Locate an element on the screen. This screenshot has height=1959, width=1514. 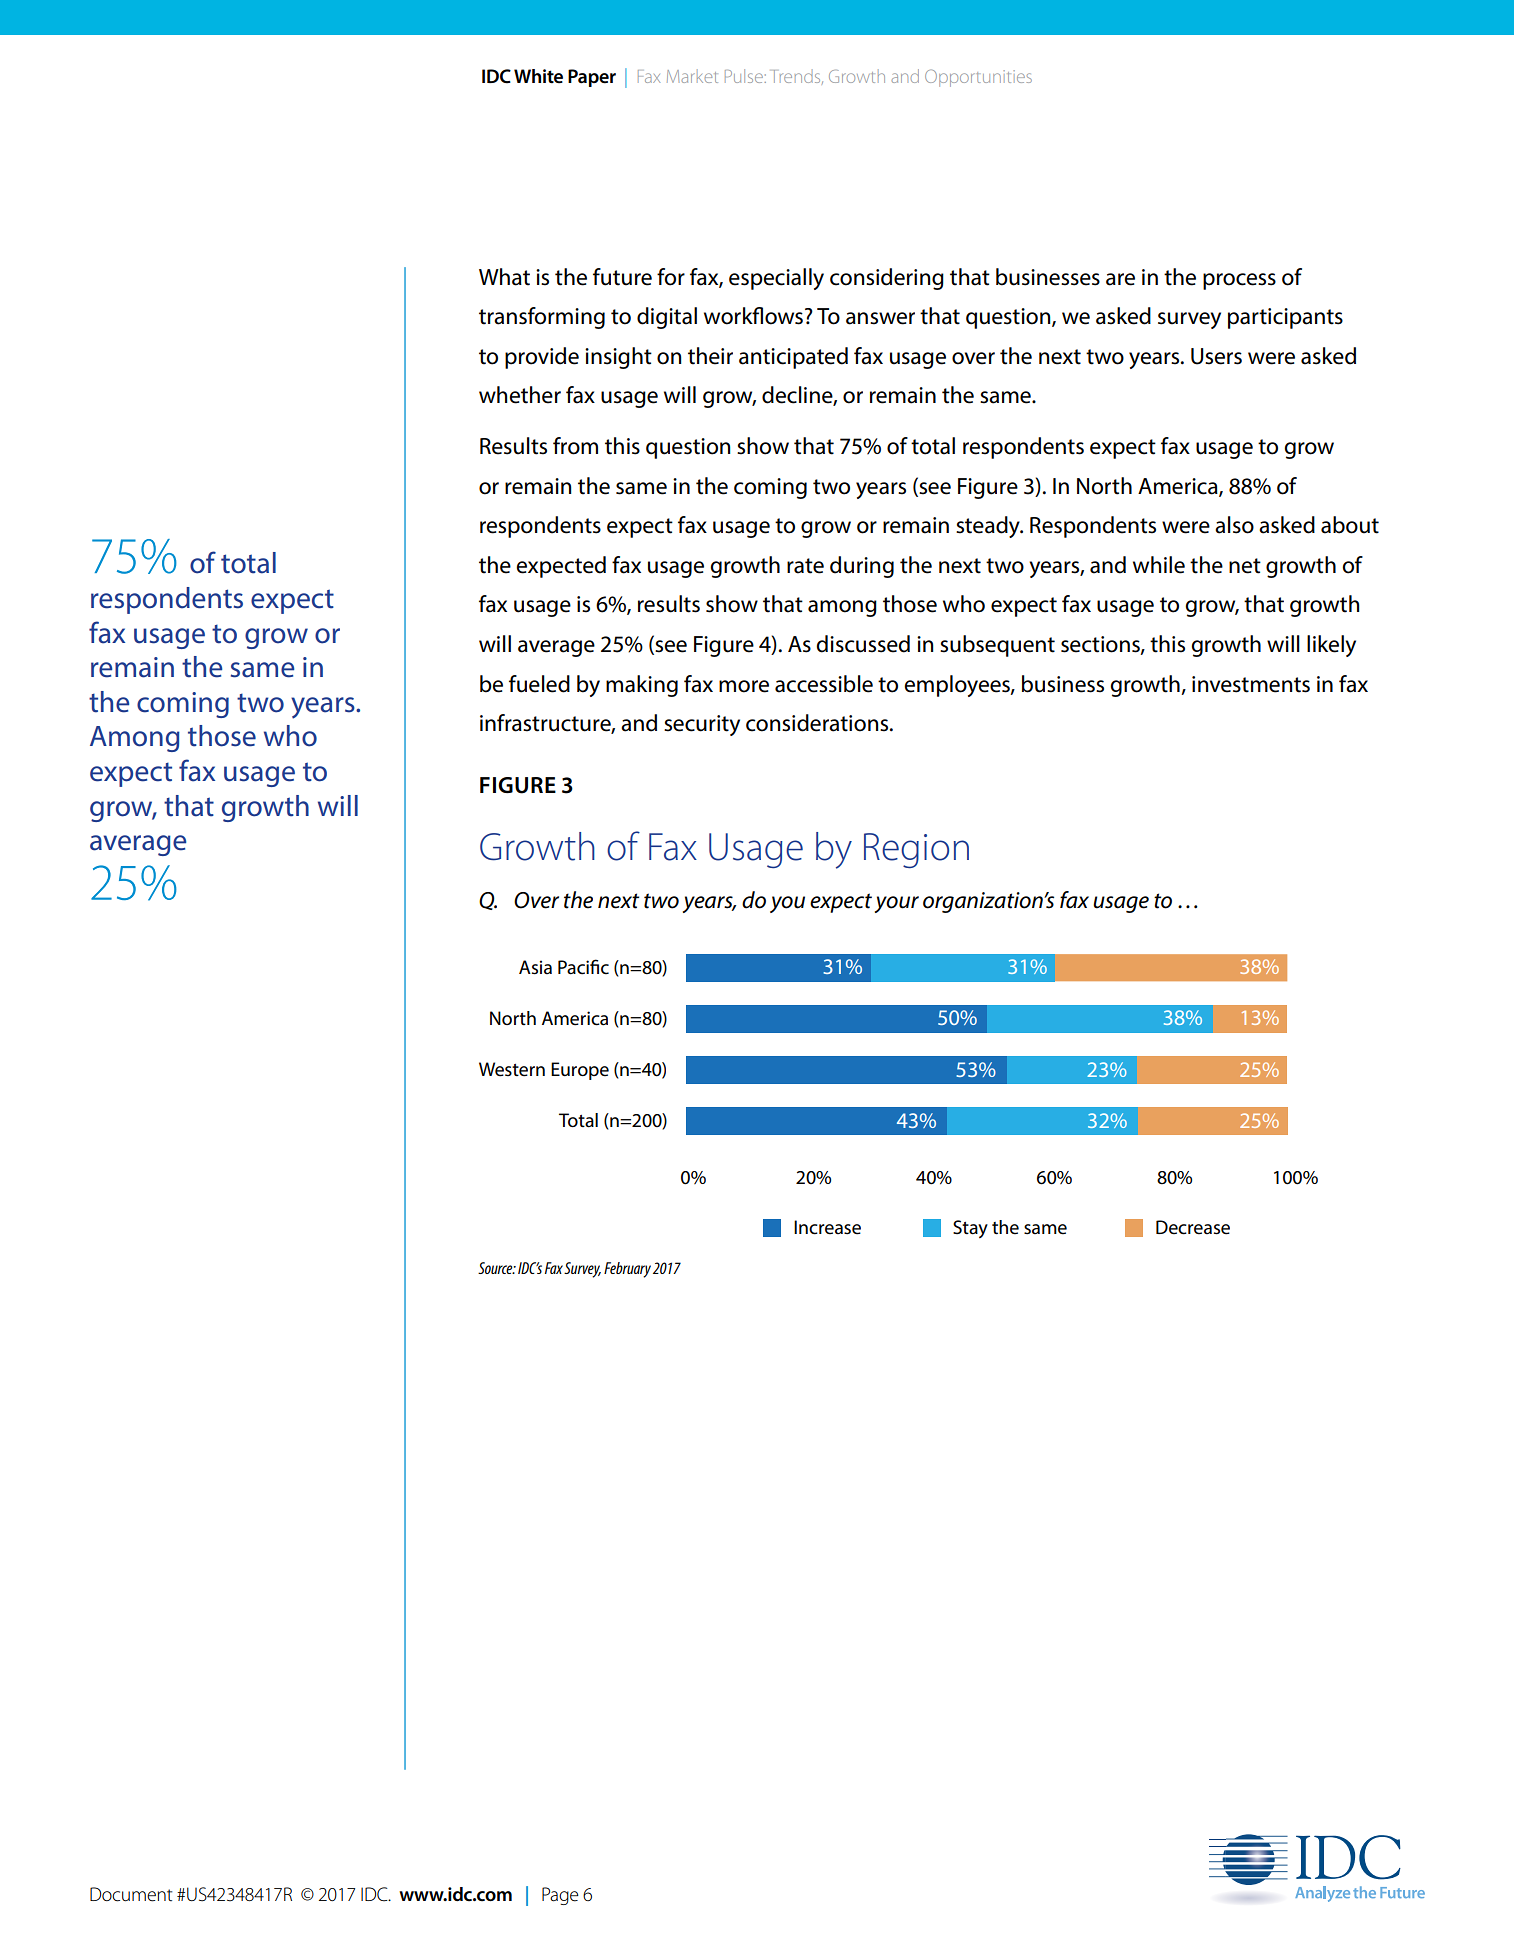
fueled is located at coordinates (539, 684).
